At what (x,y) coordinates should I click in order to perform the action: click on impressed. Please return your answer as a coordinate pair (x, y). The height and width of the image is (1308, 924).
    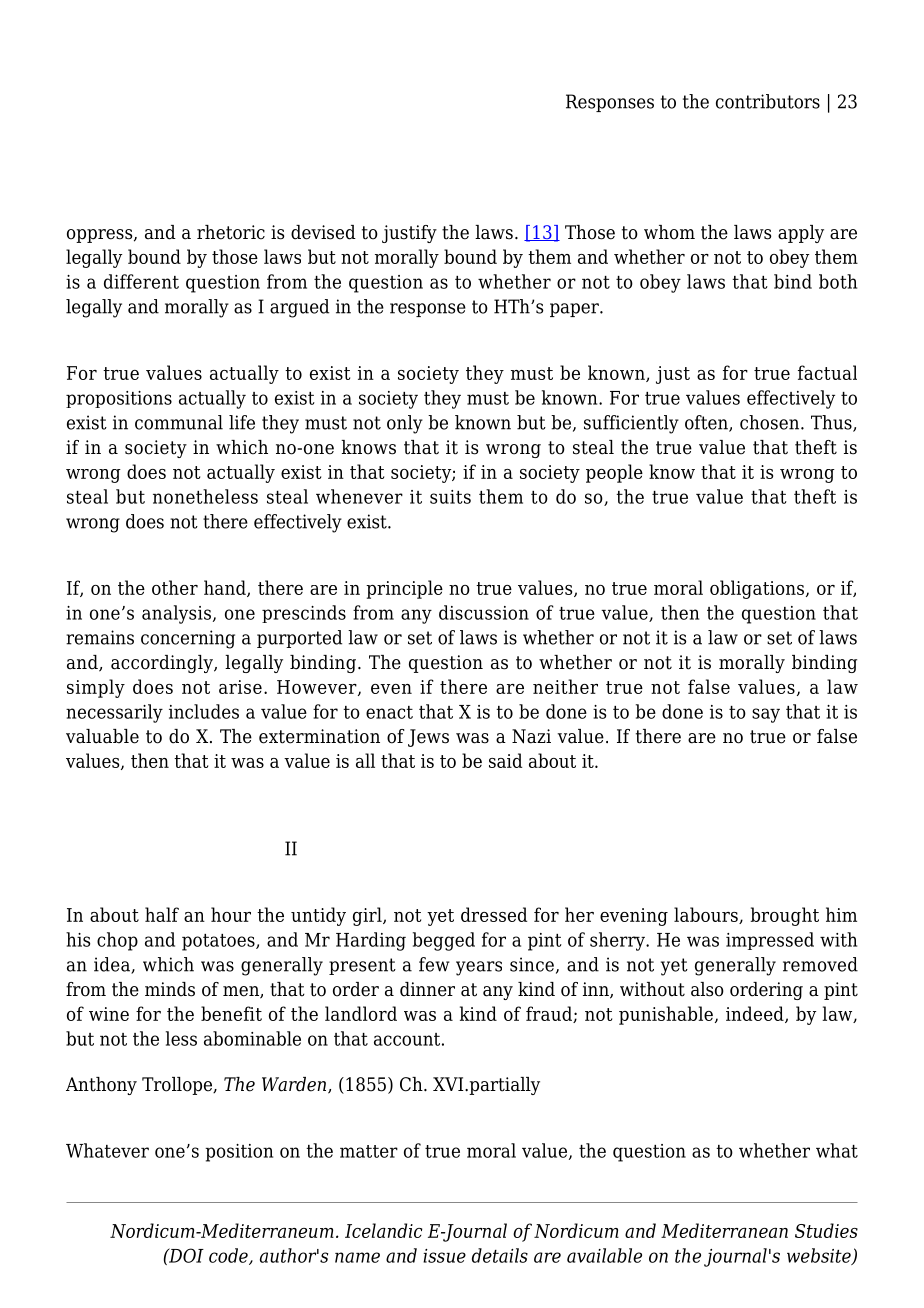
    Looking at the image, I should click on (770, 941).
